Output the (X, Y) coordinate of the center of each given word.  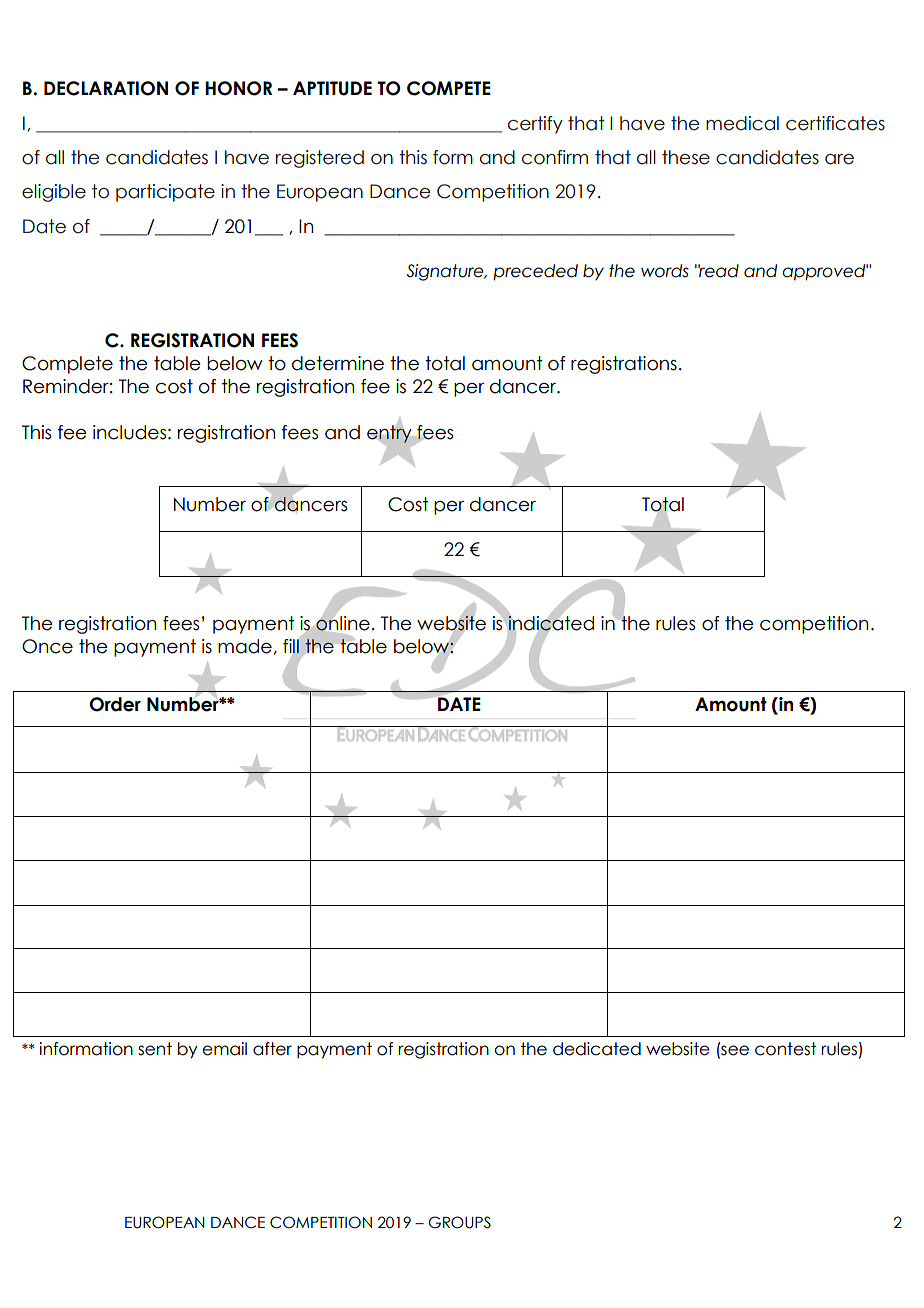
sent (155, 1049)
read (718, 271)
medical (742, 123)
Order (115, 704)
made (245, 646)
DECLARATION (106, 88)
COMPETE (449, 88)
